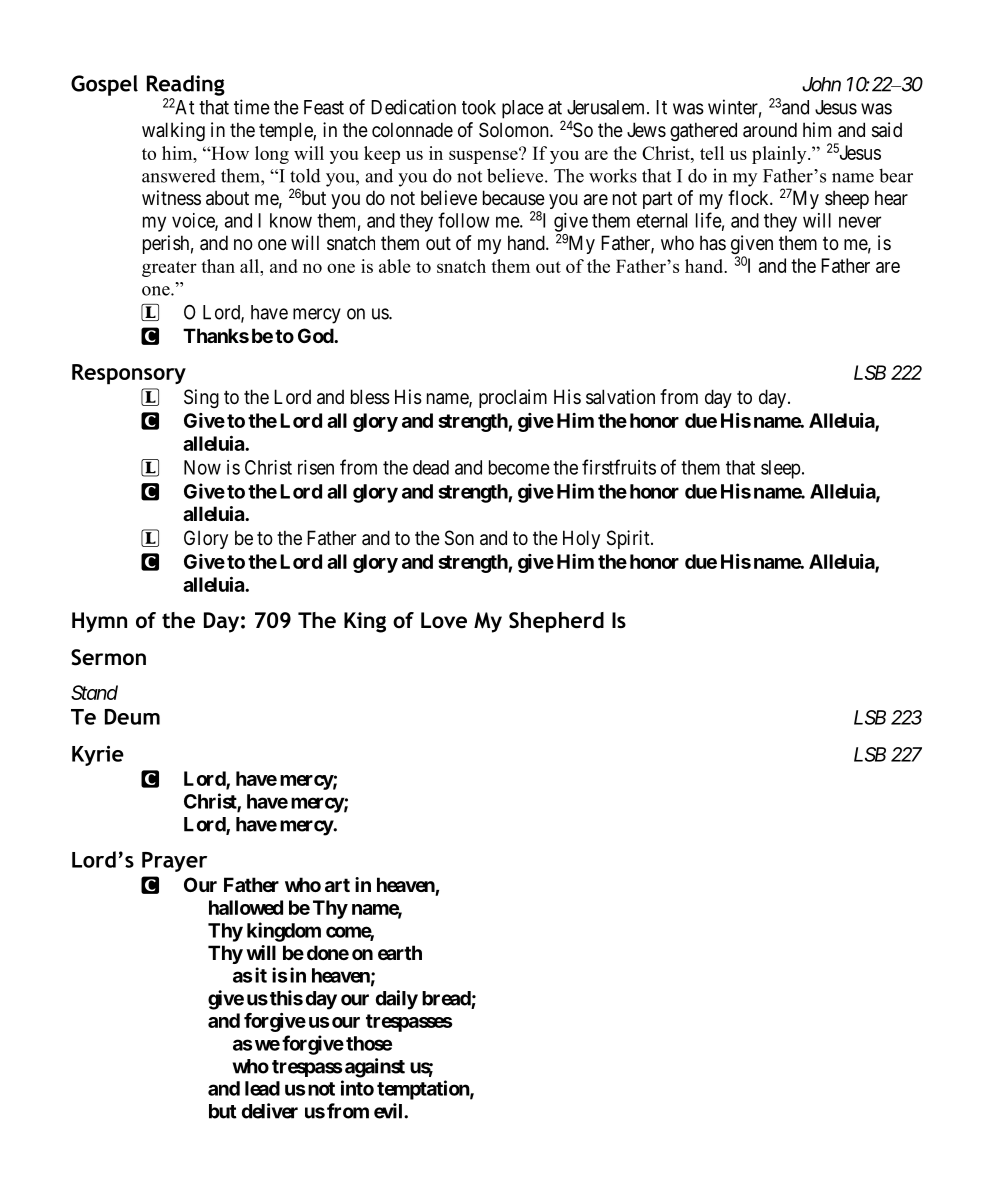  Describe the element at coordinates (479, 107) in the screenshot. I see `took` at that location.
